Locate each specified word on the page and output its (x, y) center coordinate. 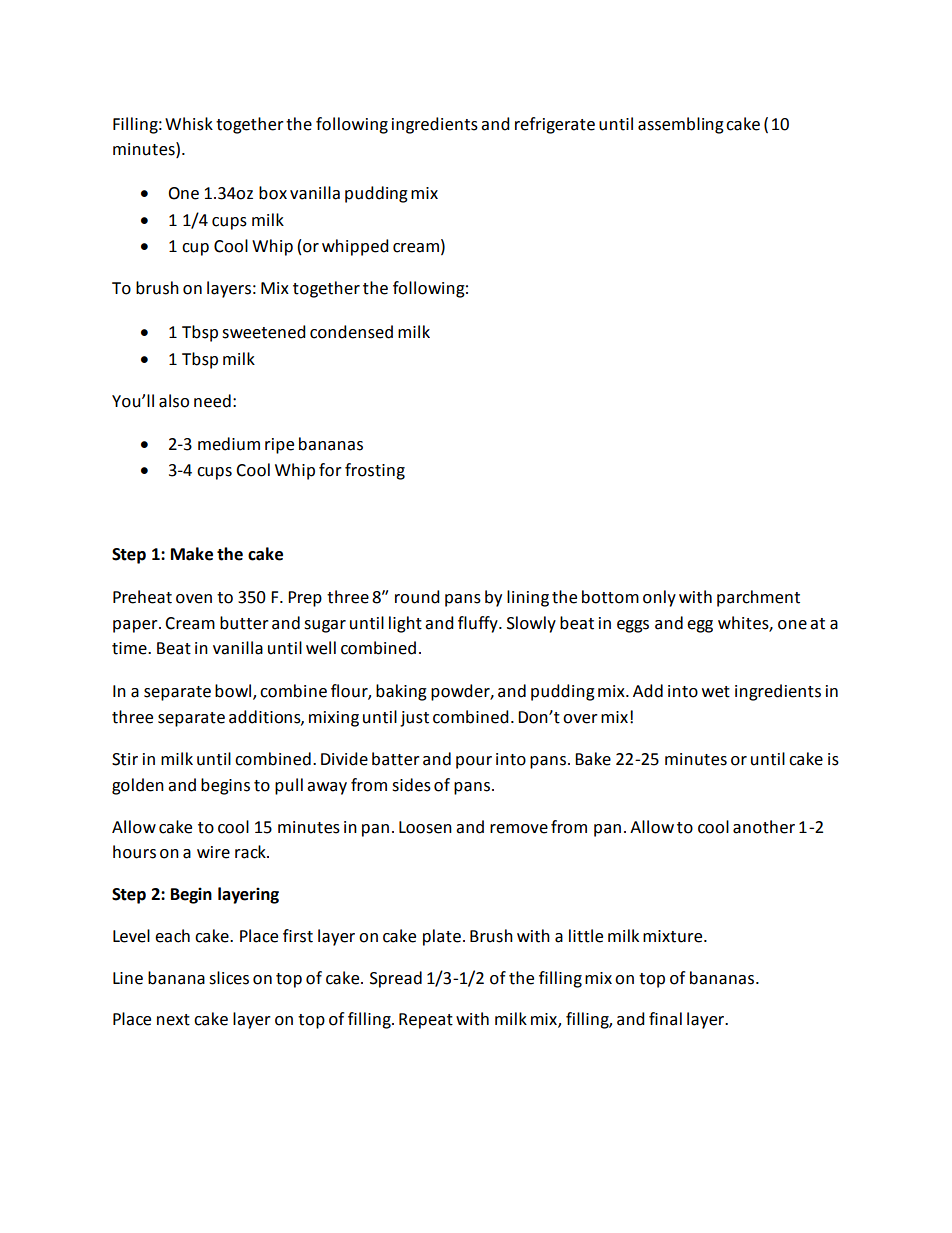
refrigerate (555, 125)
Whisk (189, 124)
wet (716, 692)
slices (229, 978)
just (414, 719)
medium (229, 444)
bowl (234, 692)
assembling (681, 125)
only (659, 598)
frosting (375, 471)
